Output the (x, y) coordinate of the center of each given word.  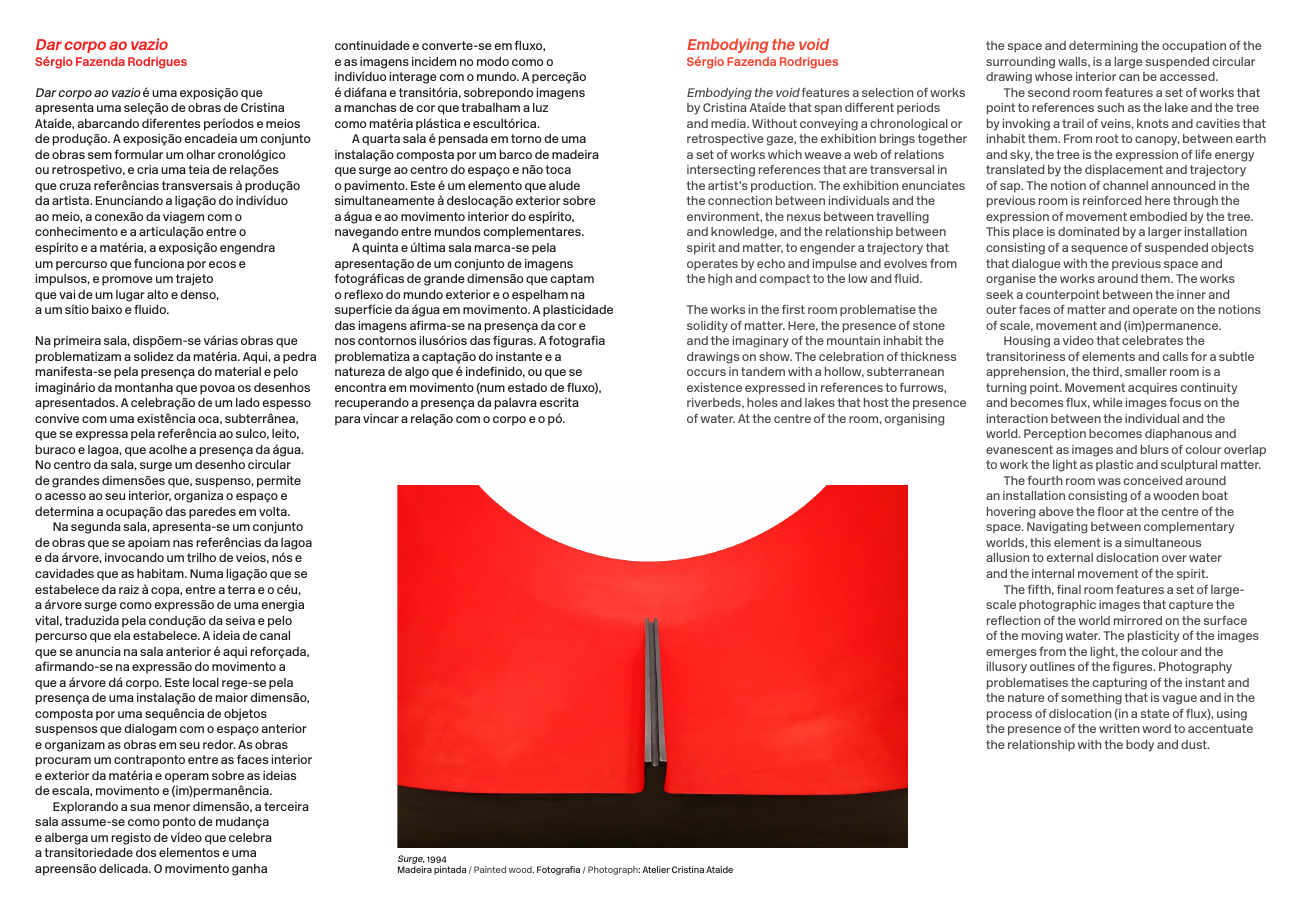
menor (172, 807)
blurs (1155, 449)
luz (540, 107)
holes (762, 402)
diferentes (171, 123)
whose (1054, 76)
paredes (212, 513)
